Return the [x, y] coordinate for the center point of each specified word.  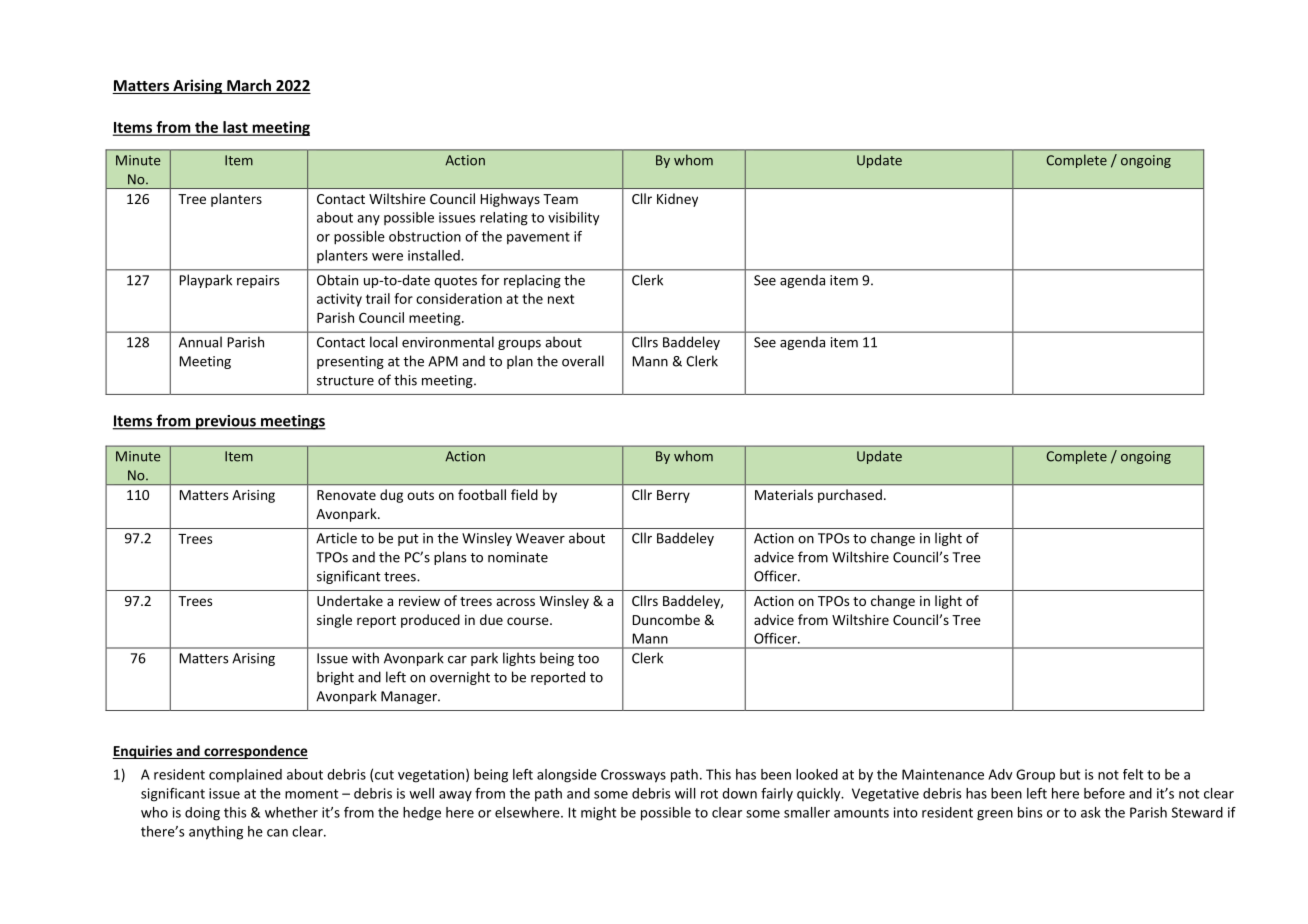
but [1070, 774]
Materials [784, 494]
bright [335, 678]
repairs [258, 281]
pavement [538, 238]
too [588, 659]
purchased [850, 496]
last [235, 128]
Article [336, 538]
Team [560, 199]
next [561, 299]
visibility [573, 219]
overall [583, 361]
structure [345, 381]
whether [291, 812]
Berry [673, 496]
